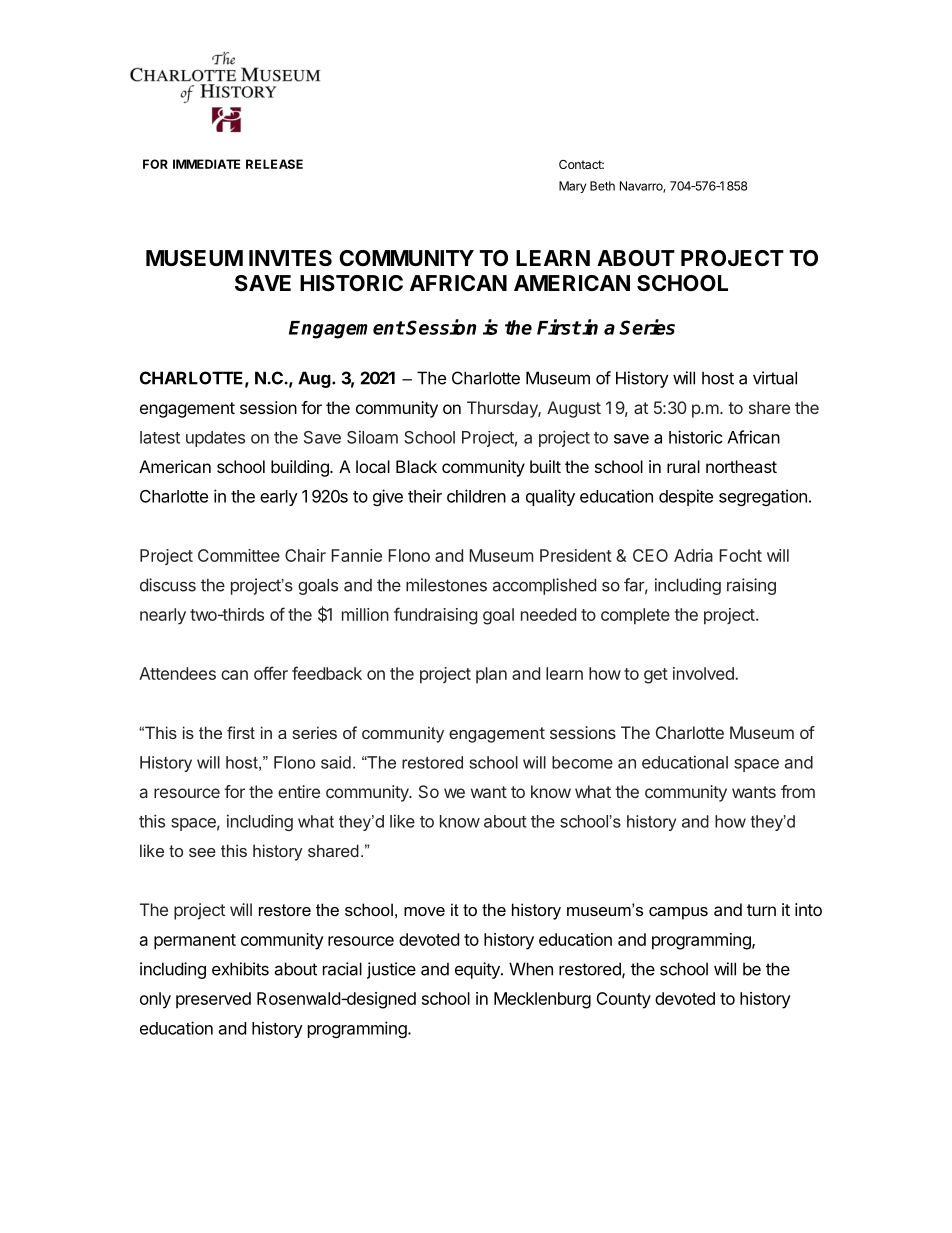  I want to click on involved, so click(704, 673).
